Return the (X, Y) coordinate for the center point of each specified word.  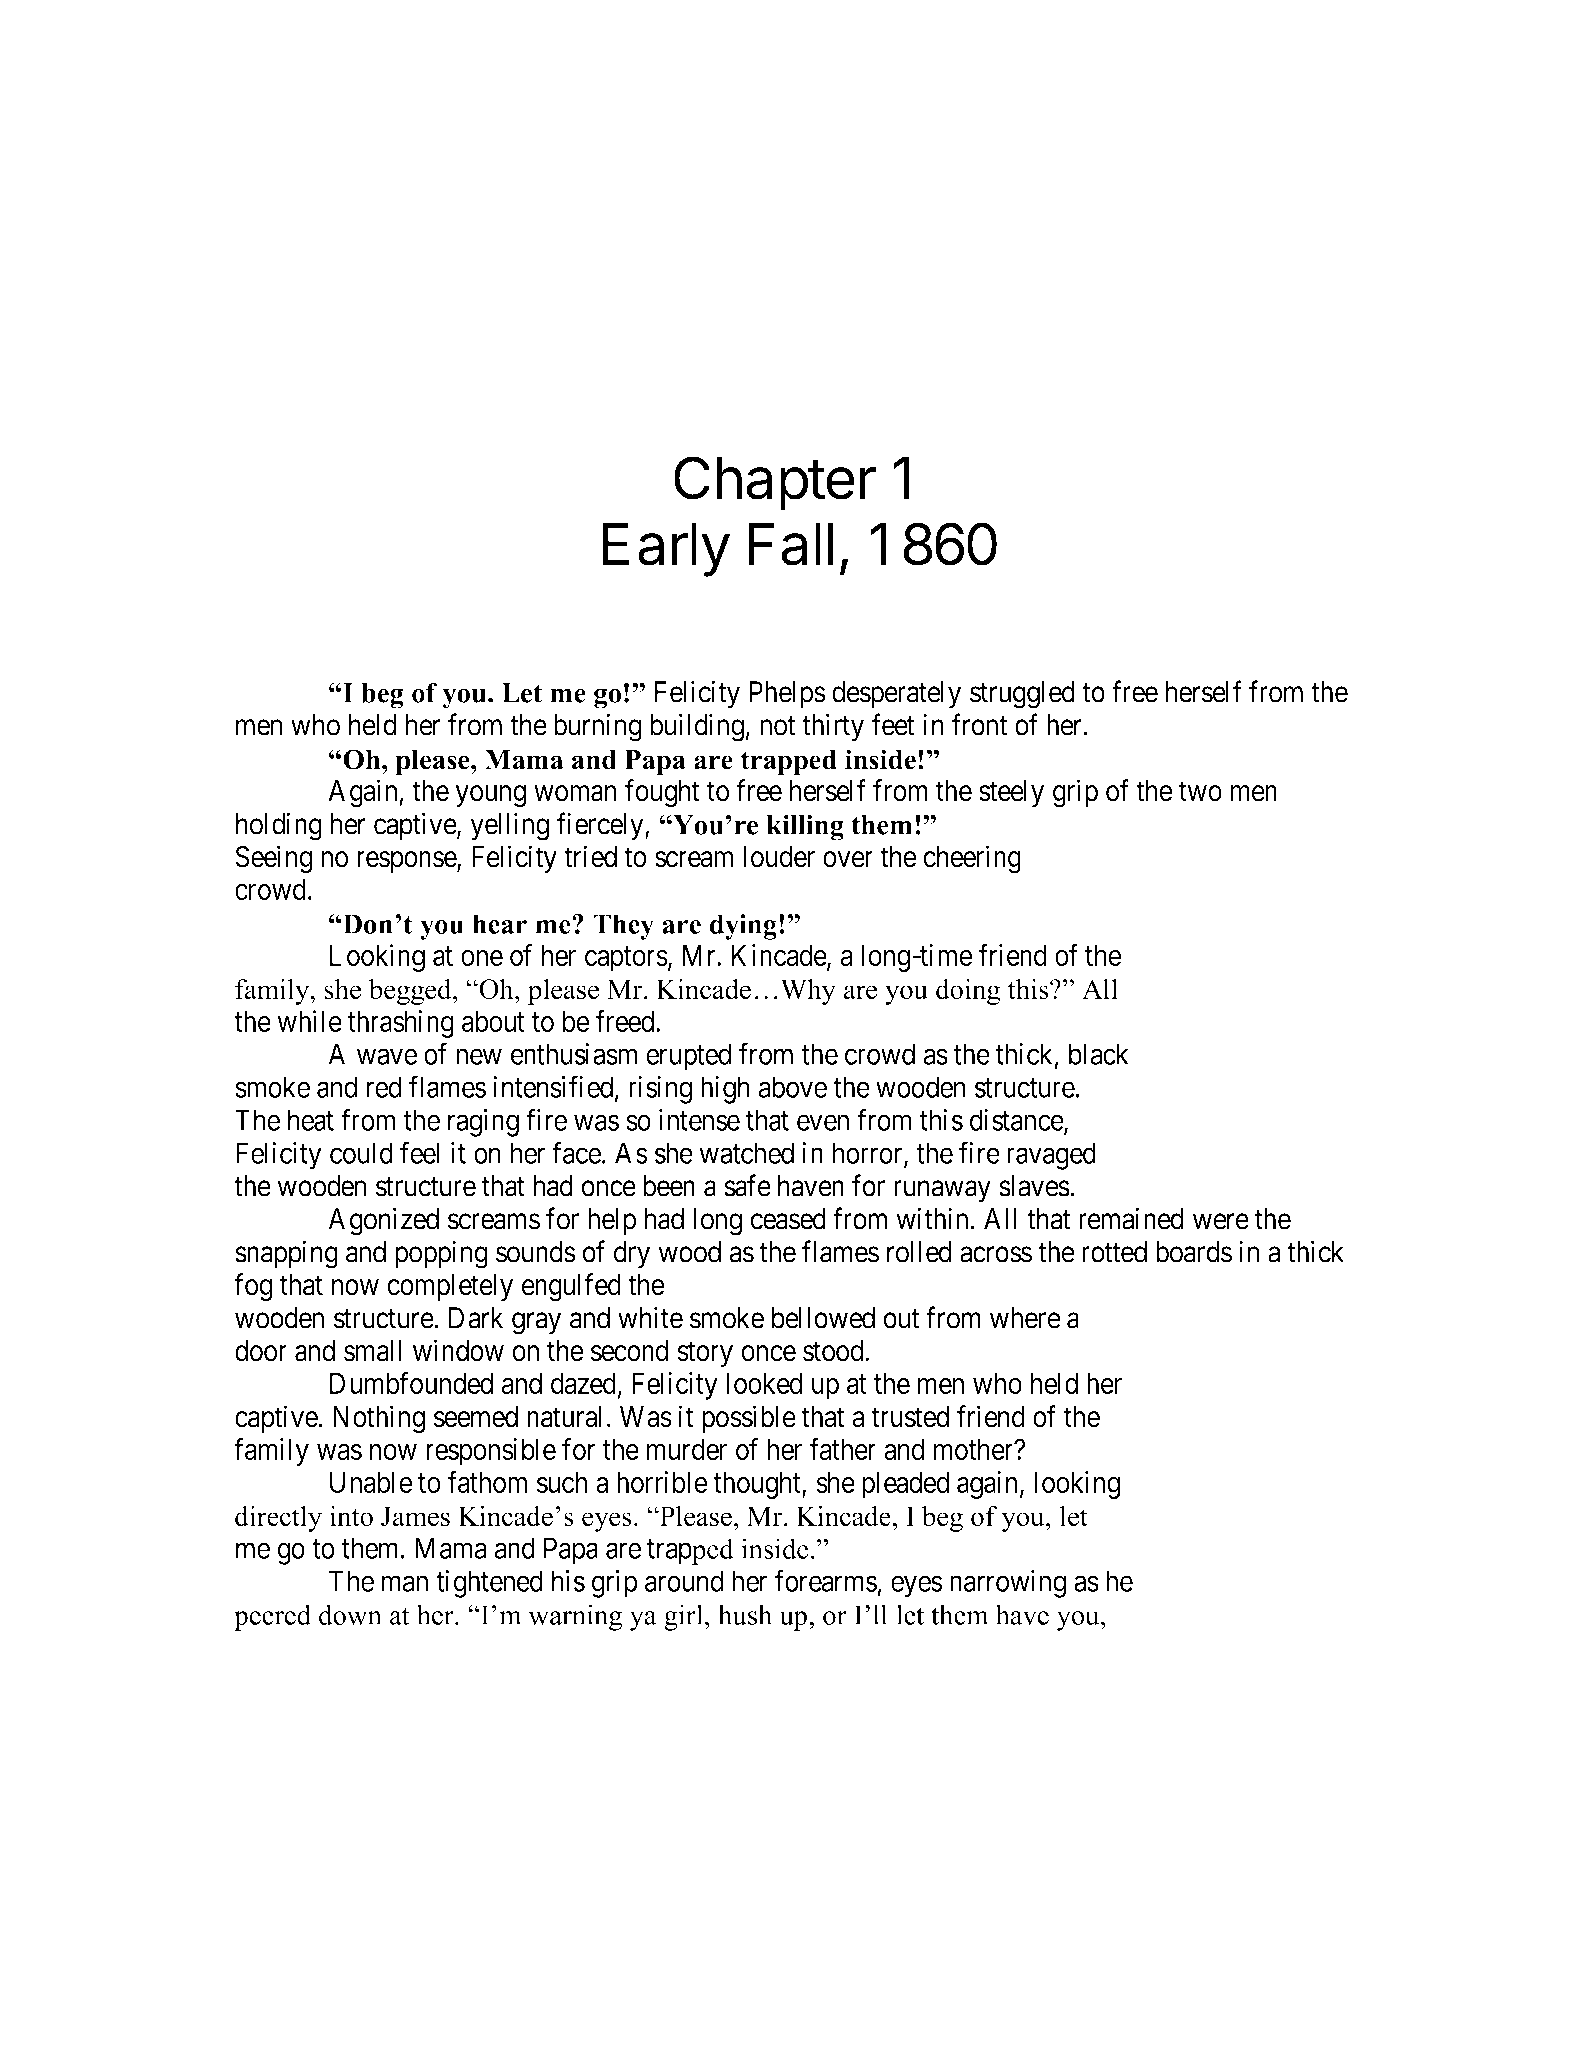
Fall (791, 544)
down (350, 1614)
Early (666, 550)
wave (387, 1057)
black (1099, 1054)
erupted (688, 1057)
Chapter (775, 483)
